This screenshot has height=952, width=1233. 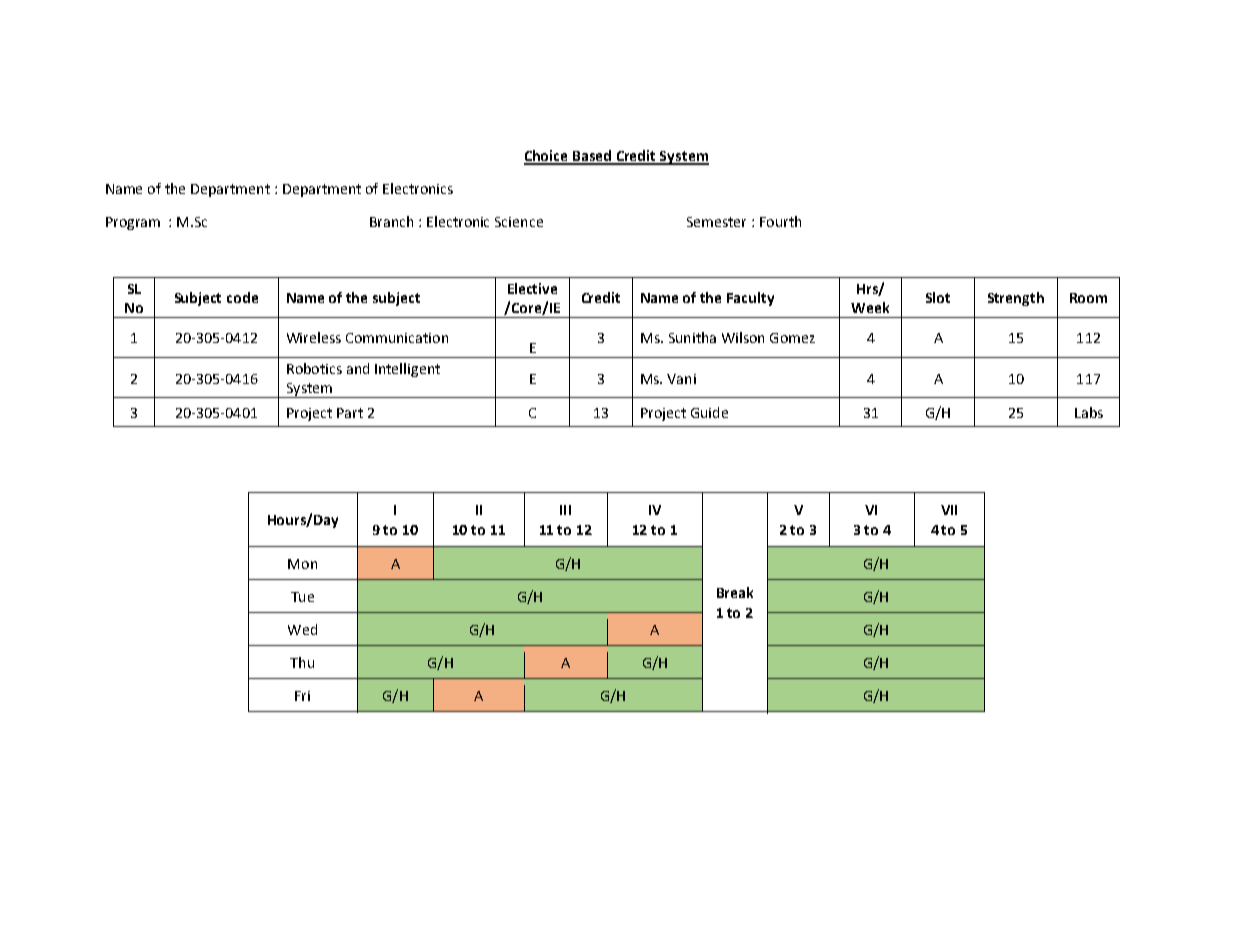 I want to click on Fourth, so click(x=780, y=221).
